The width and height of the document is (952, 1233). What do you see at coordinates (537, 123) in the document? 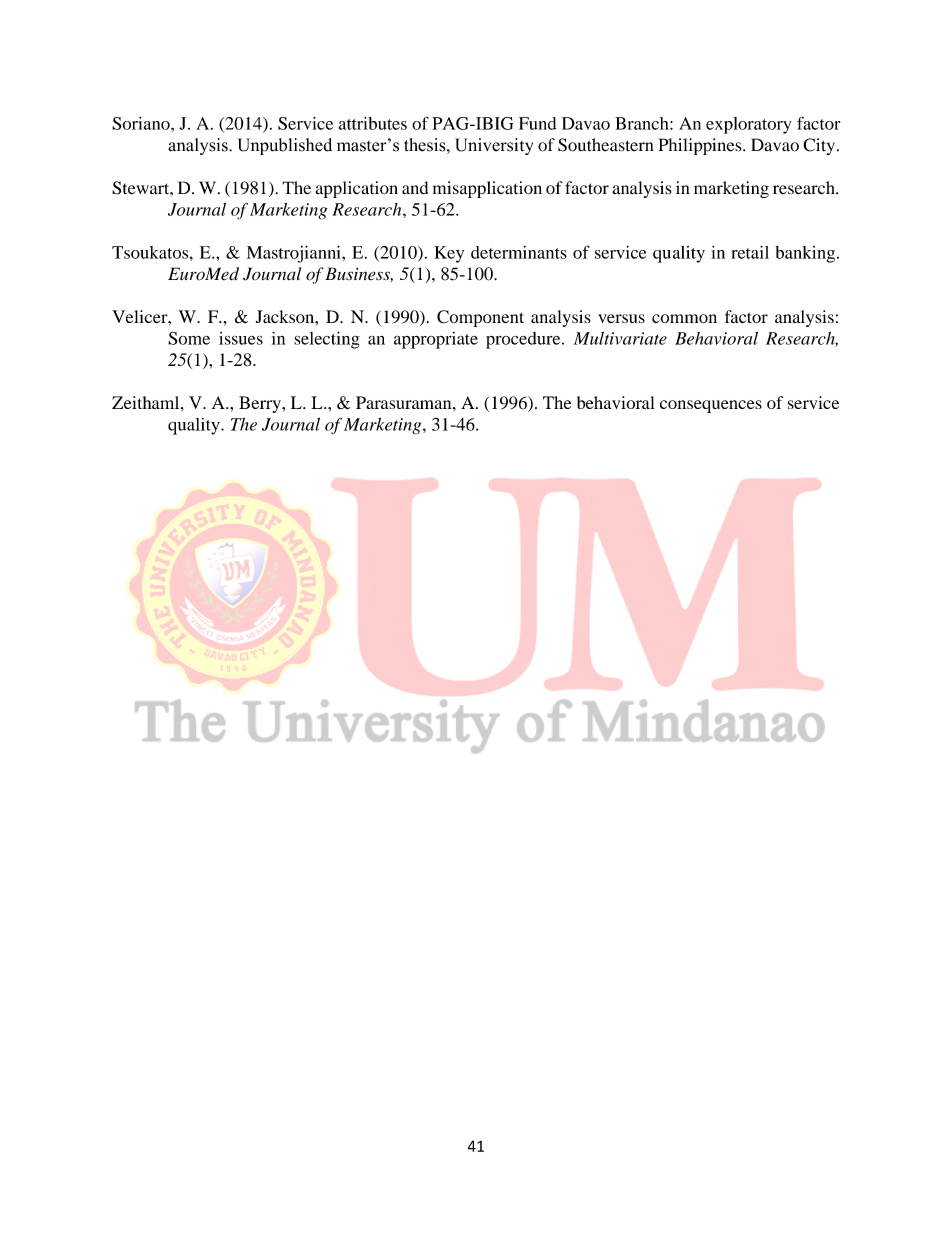
I see `Fund` at bounding box center [537, 123].
